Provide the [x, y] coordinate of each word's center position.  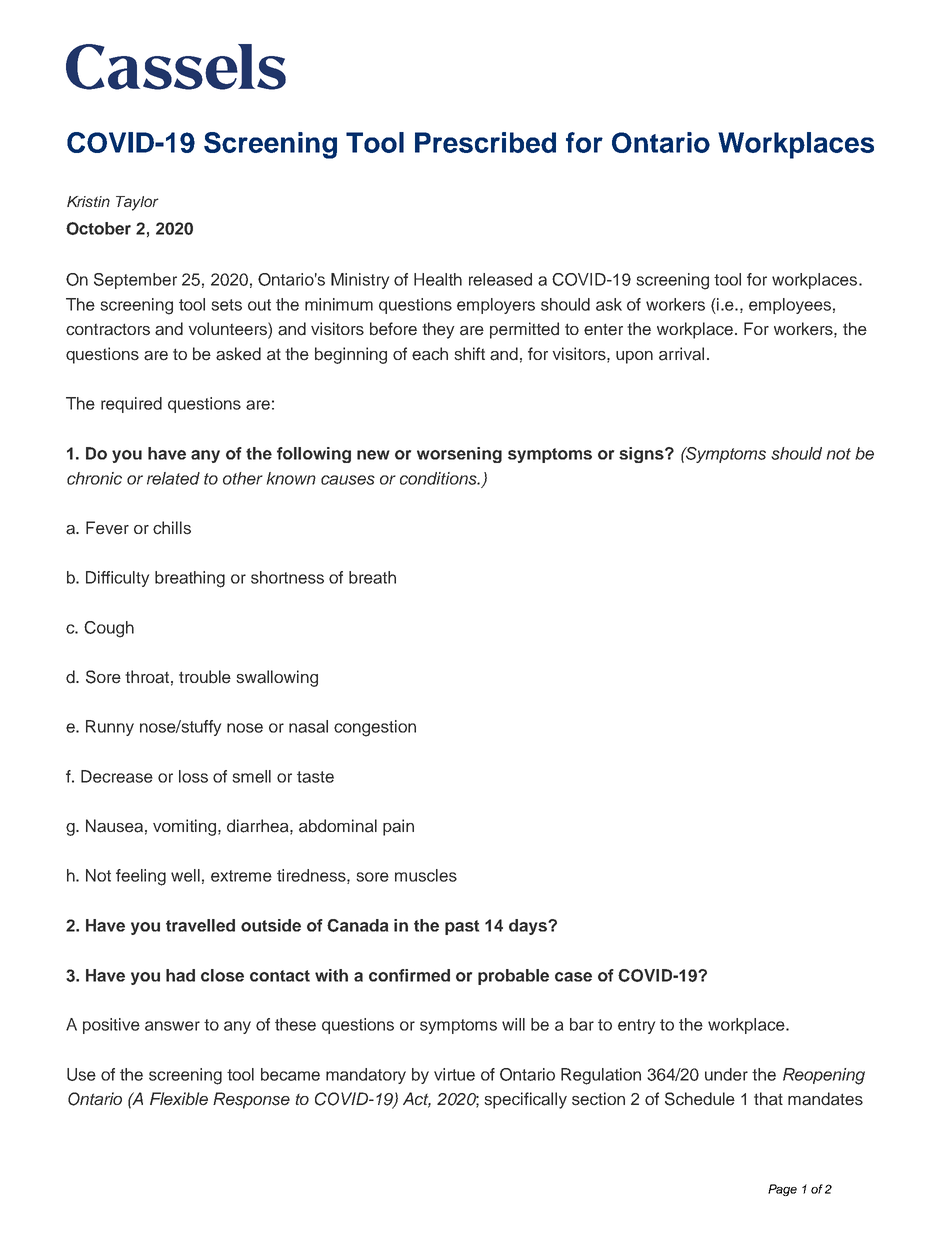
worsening [459, 455]
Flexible [179, 1099]
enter [603, 329]
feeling [141, 877]
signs [642, 455]
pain [398, 827]
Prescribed [485, 142]
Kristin [88, 201]
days [529, 927]
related [173, 478]
